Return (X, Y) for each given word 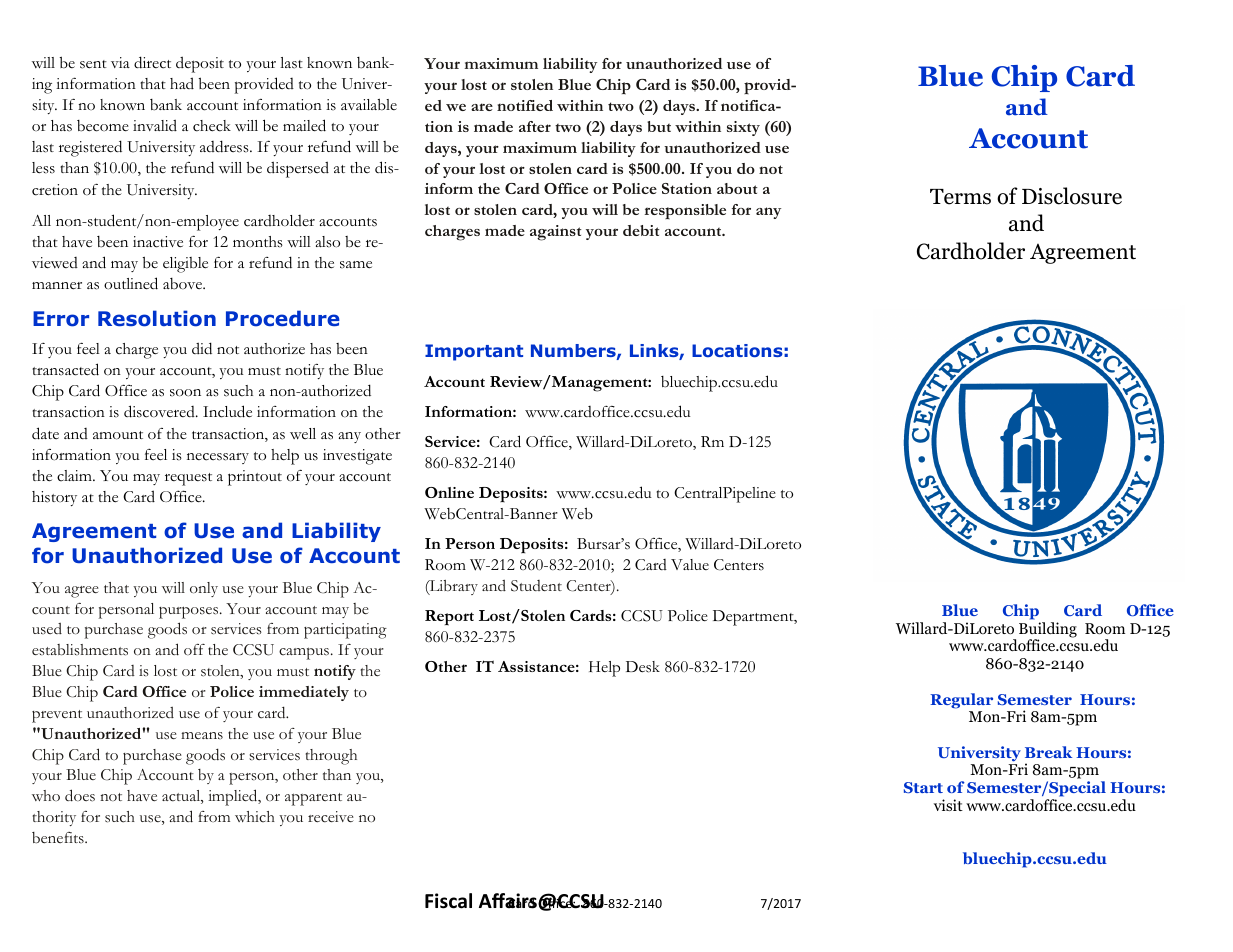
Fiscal (448, 901)
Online (449, 492)
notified (525, 105)
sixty (743, 128)
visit (948, 805)
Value (690, 564)
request (188, 479)
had (182, 83)
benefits (59, 838)
